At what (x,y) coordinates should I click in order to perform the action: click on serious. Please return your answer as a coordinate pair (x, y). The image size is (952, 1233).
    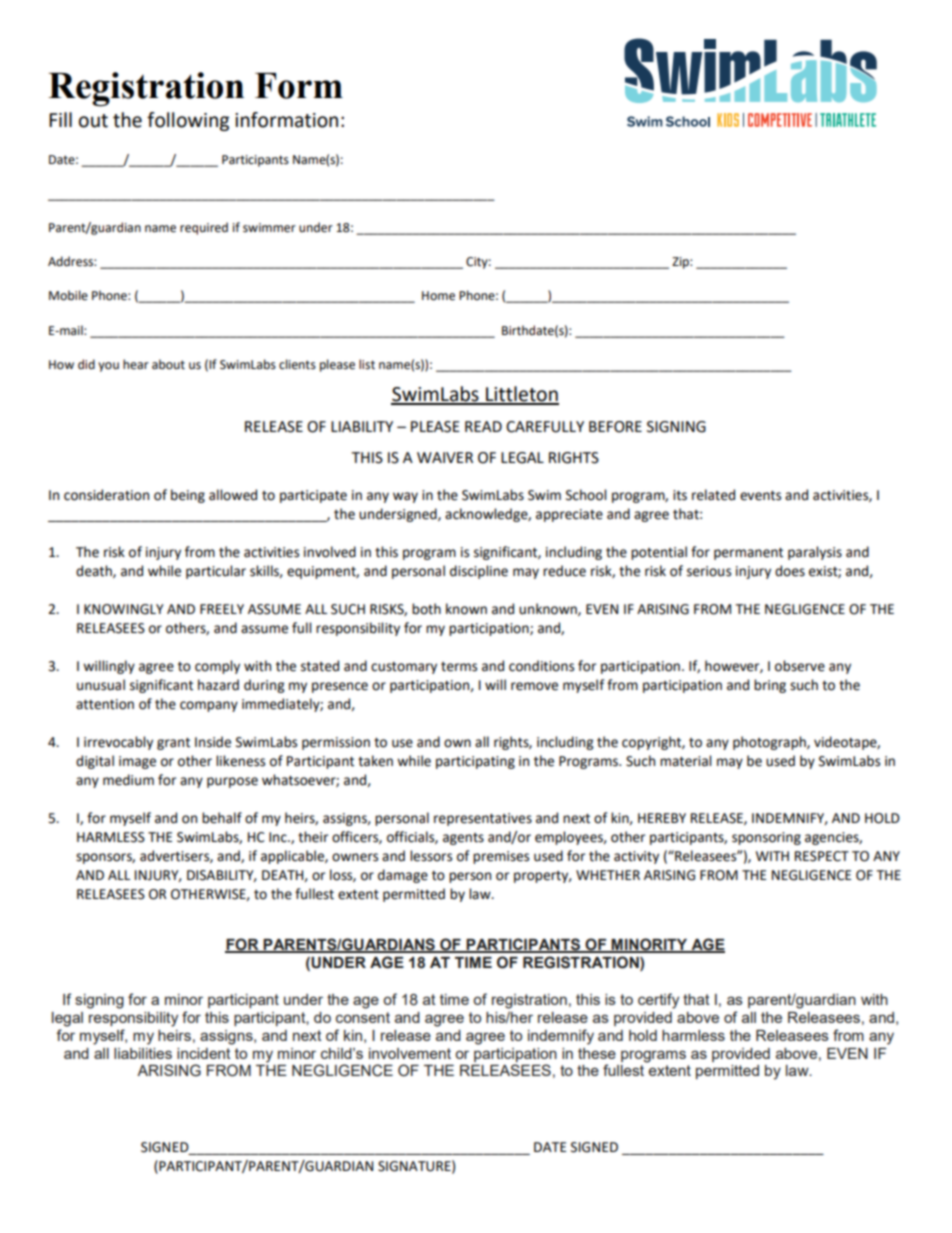
    Looking at the image, I should click on (709, 571).
